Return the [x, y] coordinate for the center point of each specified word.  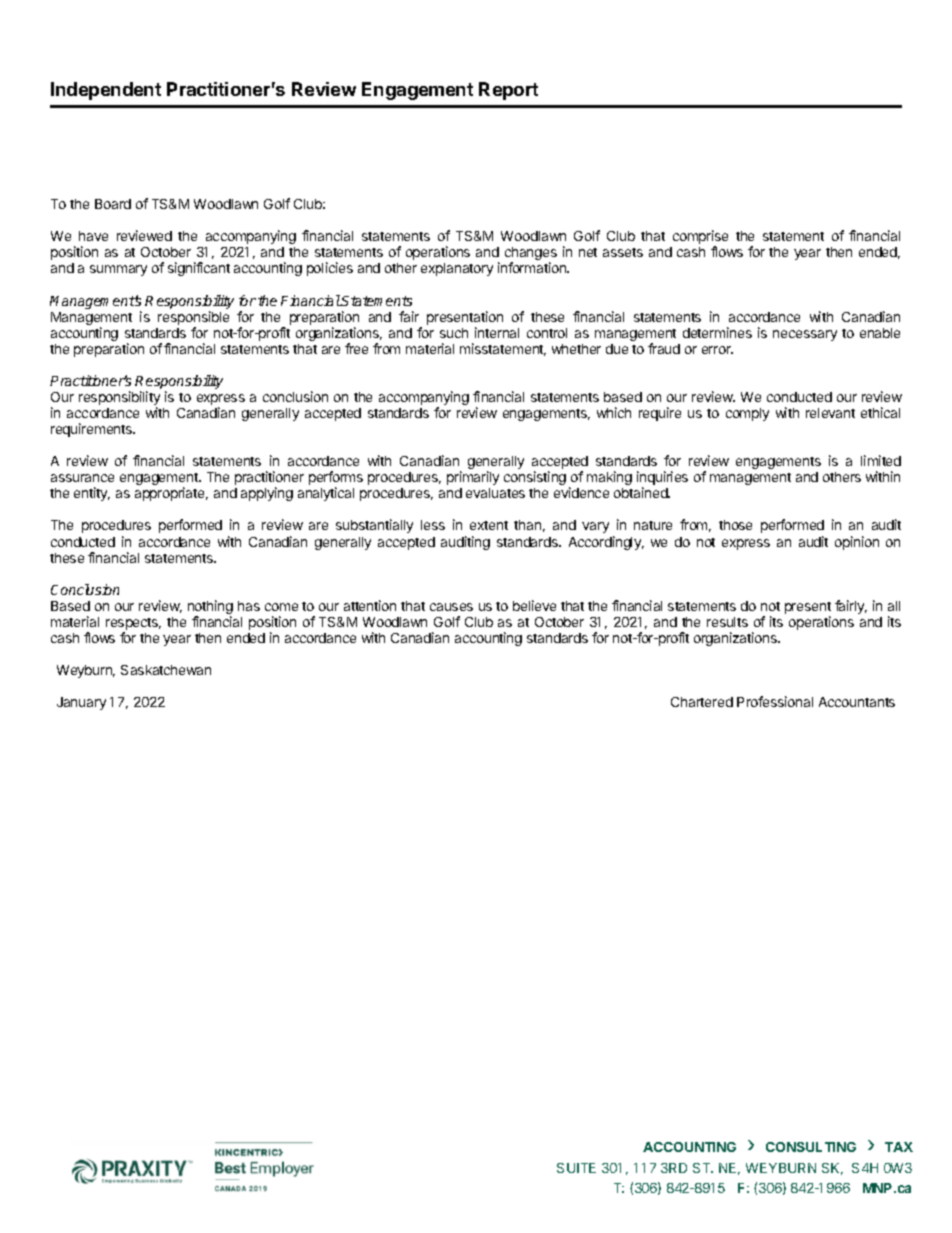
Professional [775, 701]
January [81, 703]
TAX [899, 1147]
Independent [106, 91]
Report [508, 91]
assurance [82, 478]
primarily [473, 478]
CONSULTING [811, 1147]
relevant [830, 413]
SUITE [576, 1168]
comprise [700, 238]
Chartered [702, 702]
